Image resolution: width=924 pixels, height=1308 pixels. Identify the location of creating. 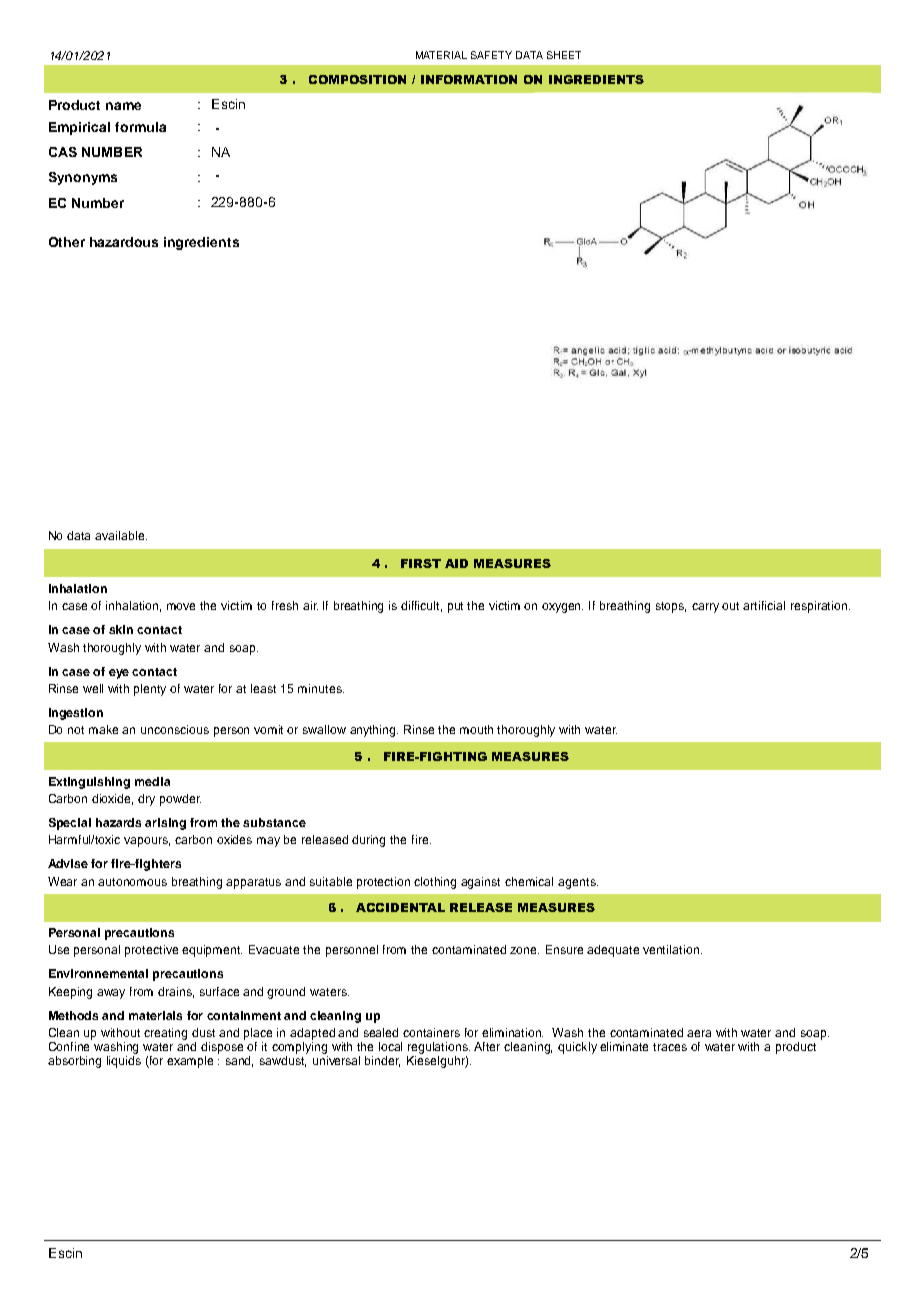
(165, 1034).
